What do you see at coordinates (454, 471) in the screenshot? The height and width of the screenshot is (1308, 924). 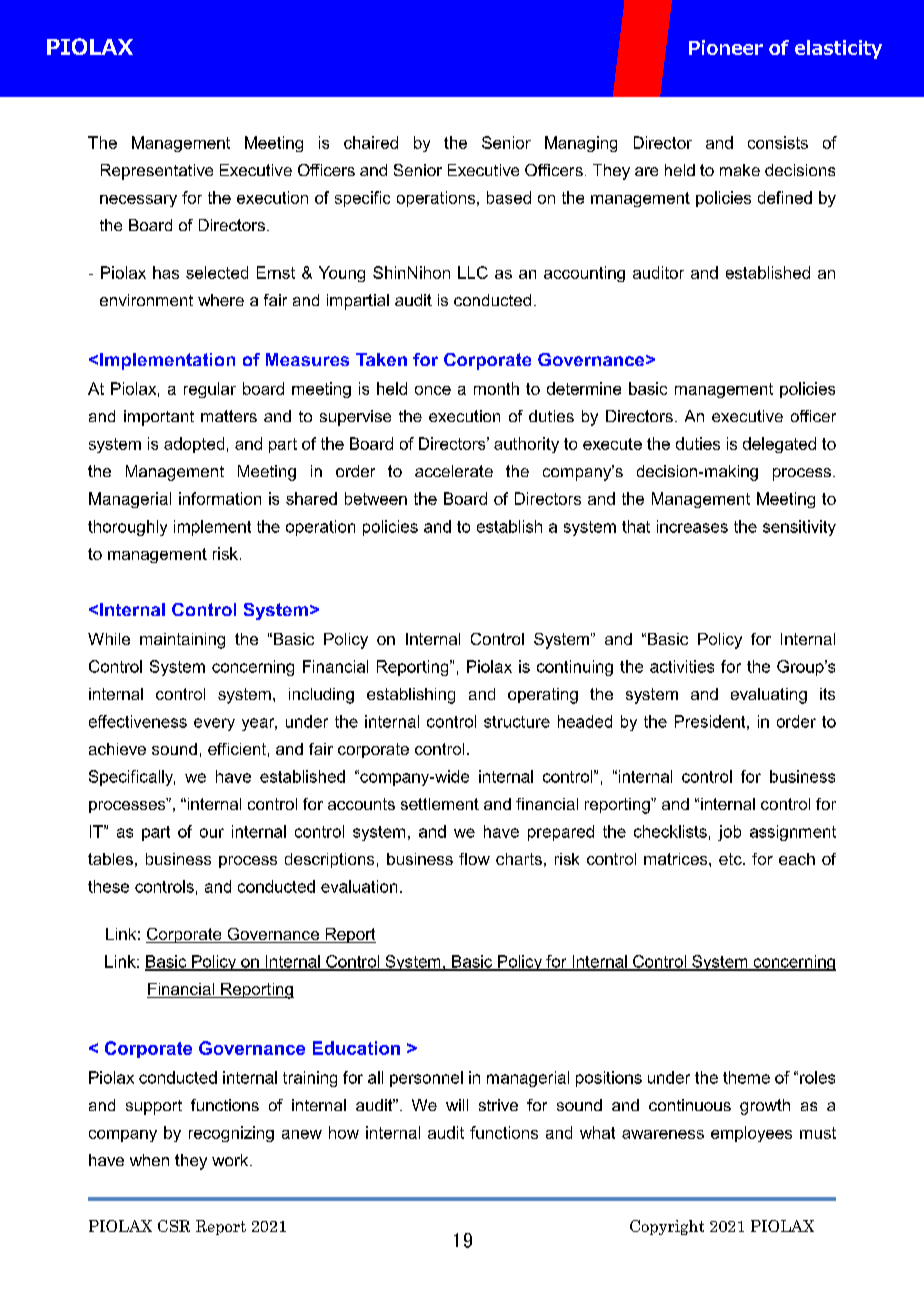 I see `accelerate` at bounding box center [454, 471].
